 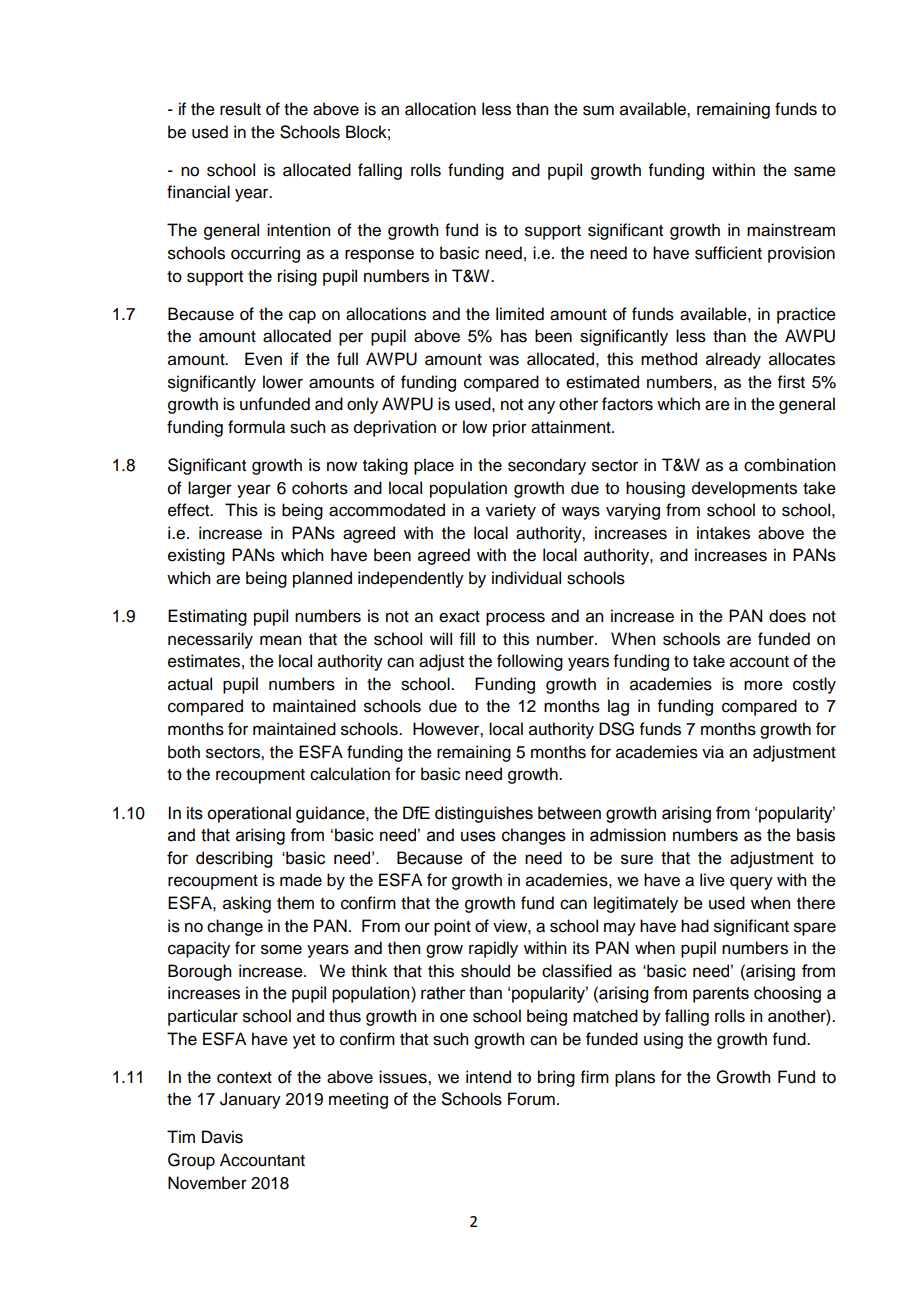 I want to click on mean, so click(x=280, y=640).
